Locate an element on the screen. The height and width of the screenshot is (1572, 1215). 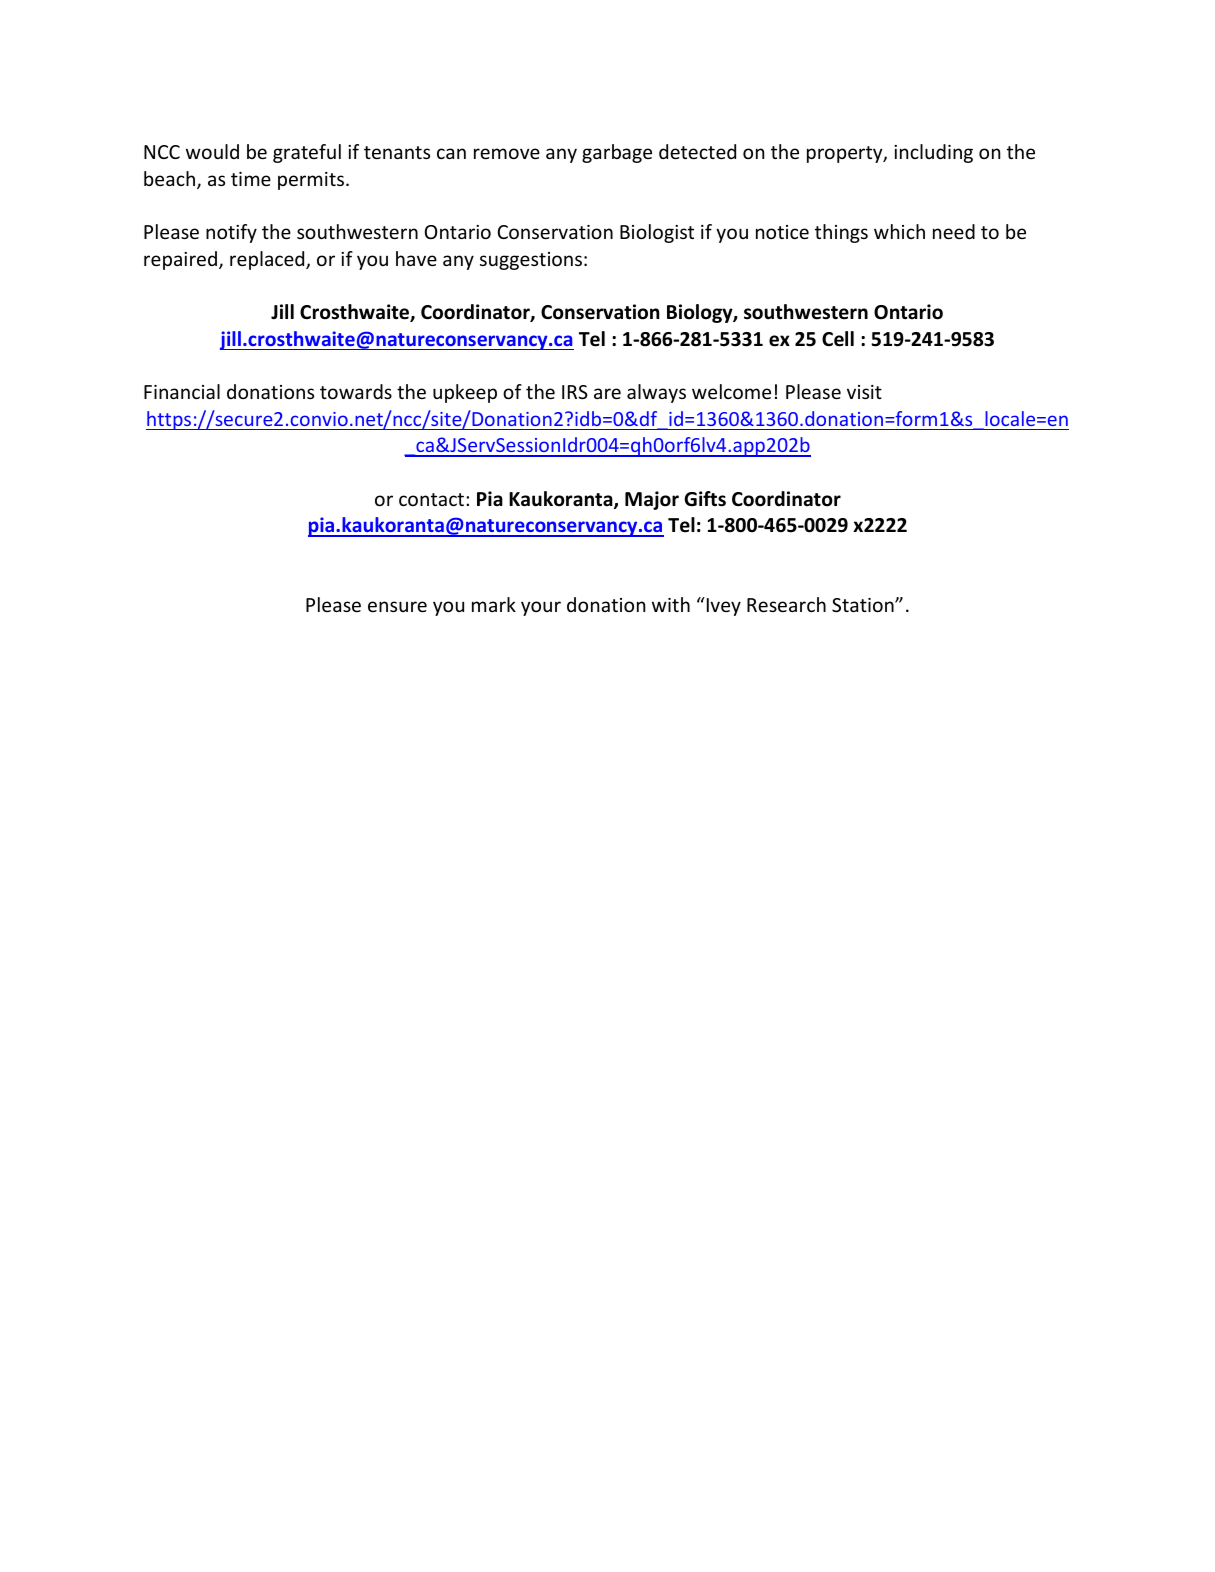
ensure is located at coordinates (397, 606).
